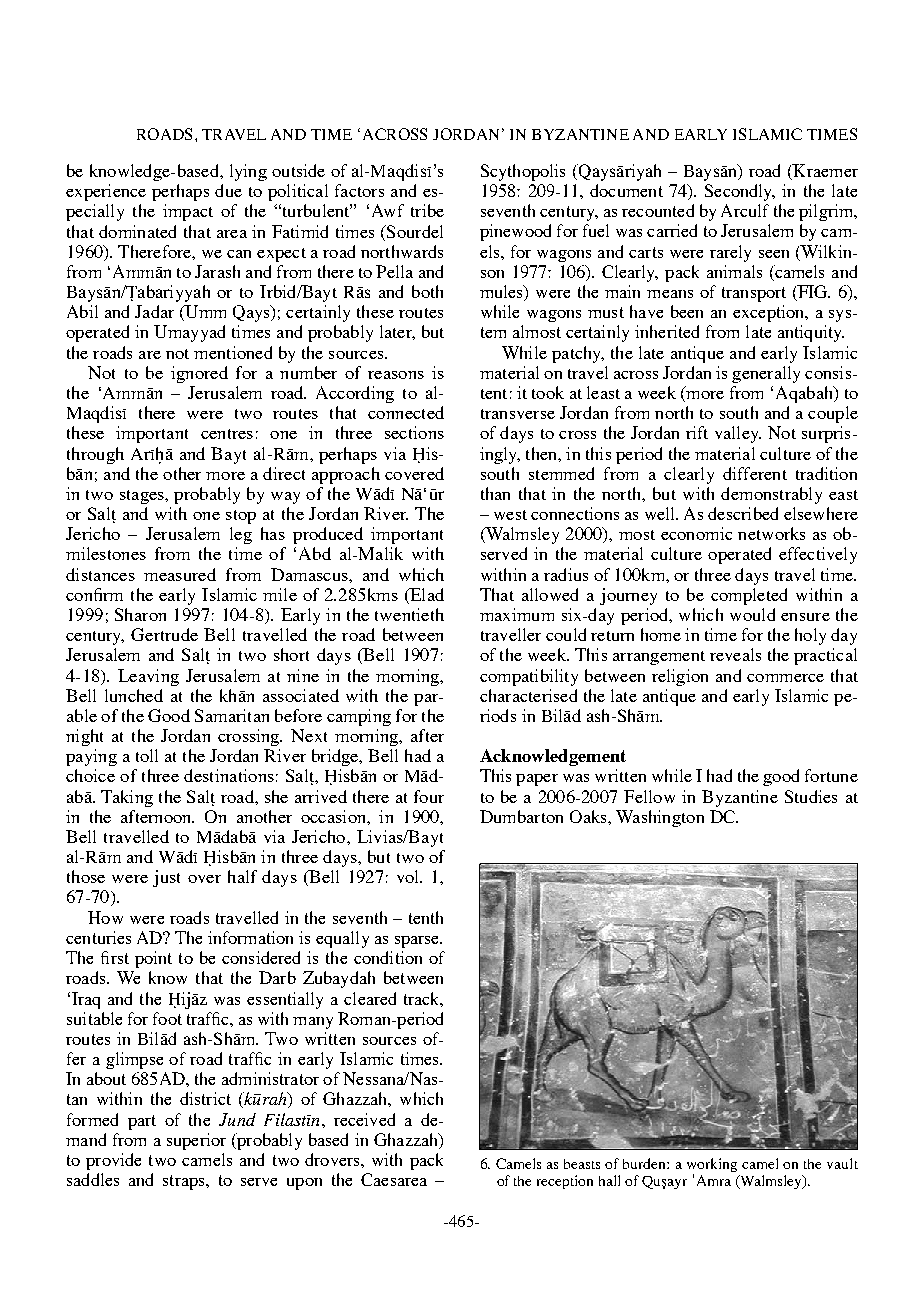 This screenshot has height=1308, width=924. Describe the element at coordinates (166, 878) in the screenshot. I see `just` at that location.
